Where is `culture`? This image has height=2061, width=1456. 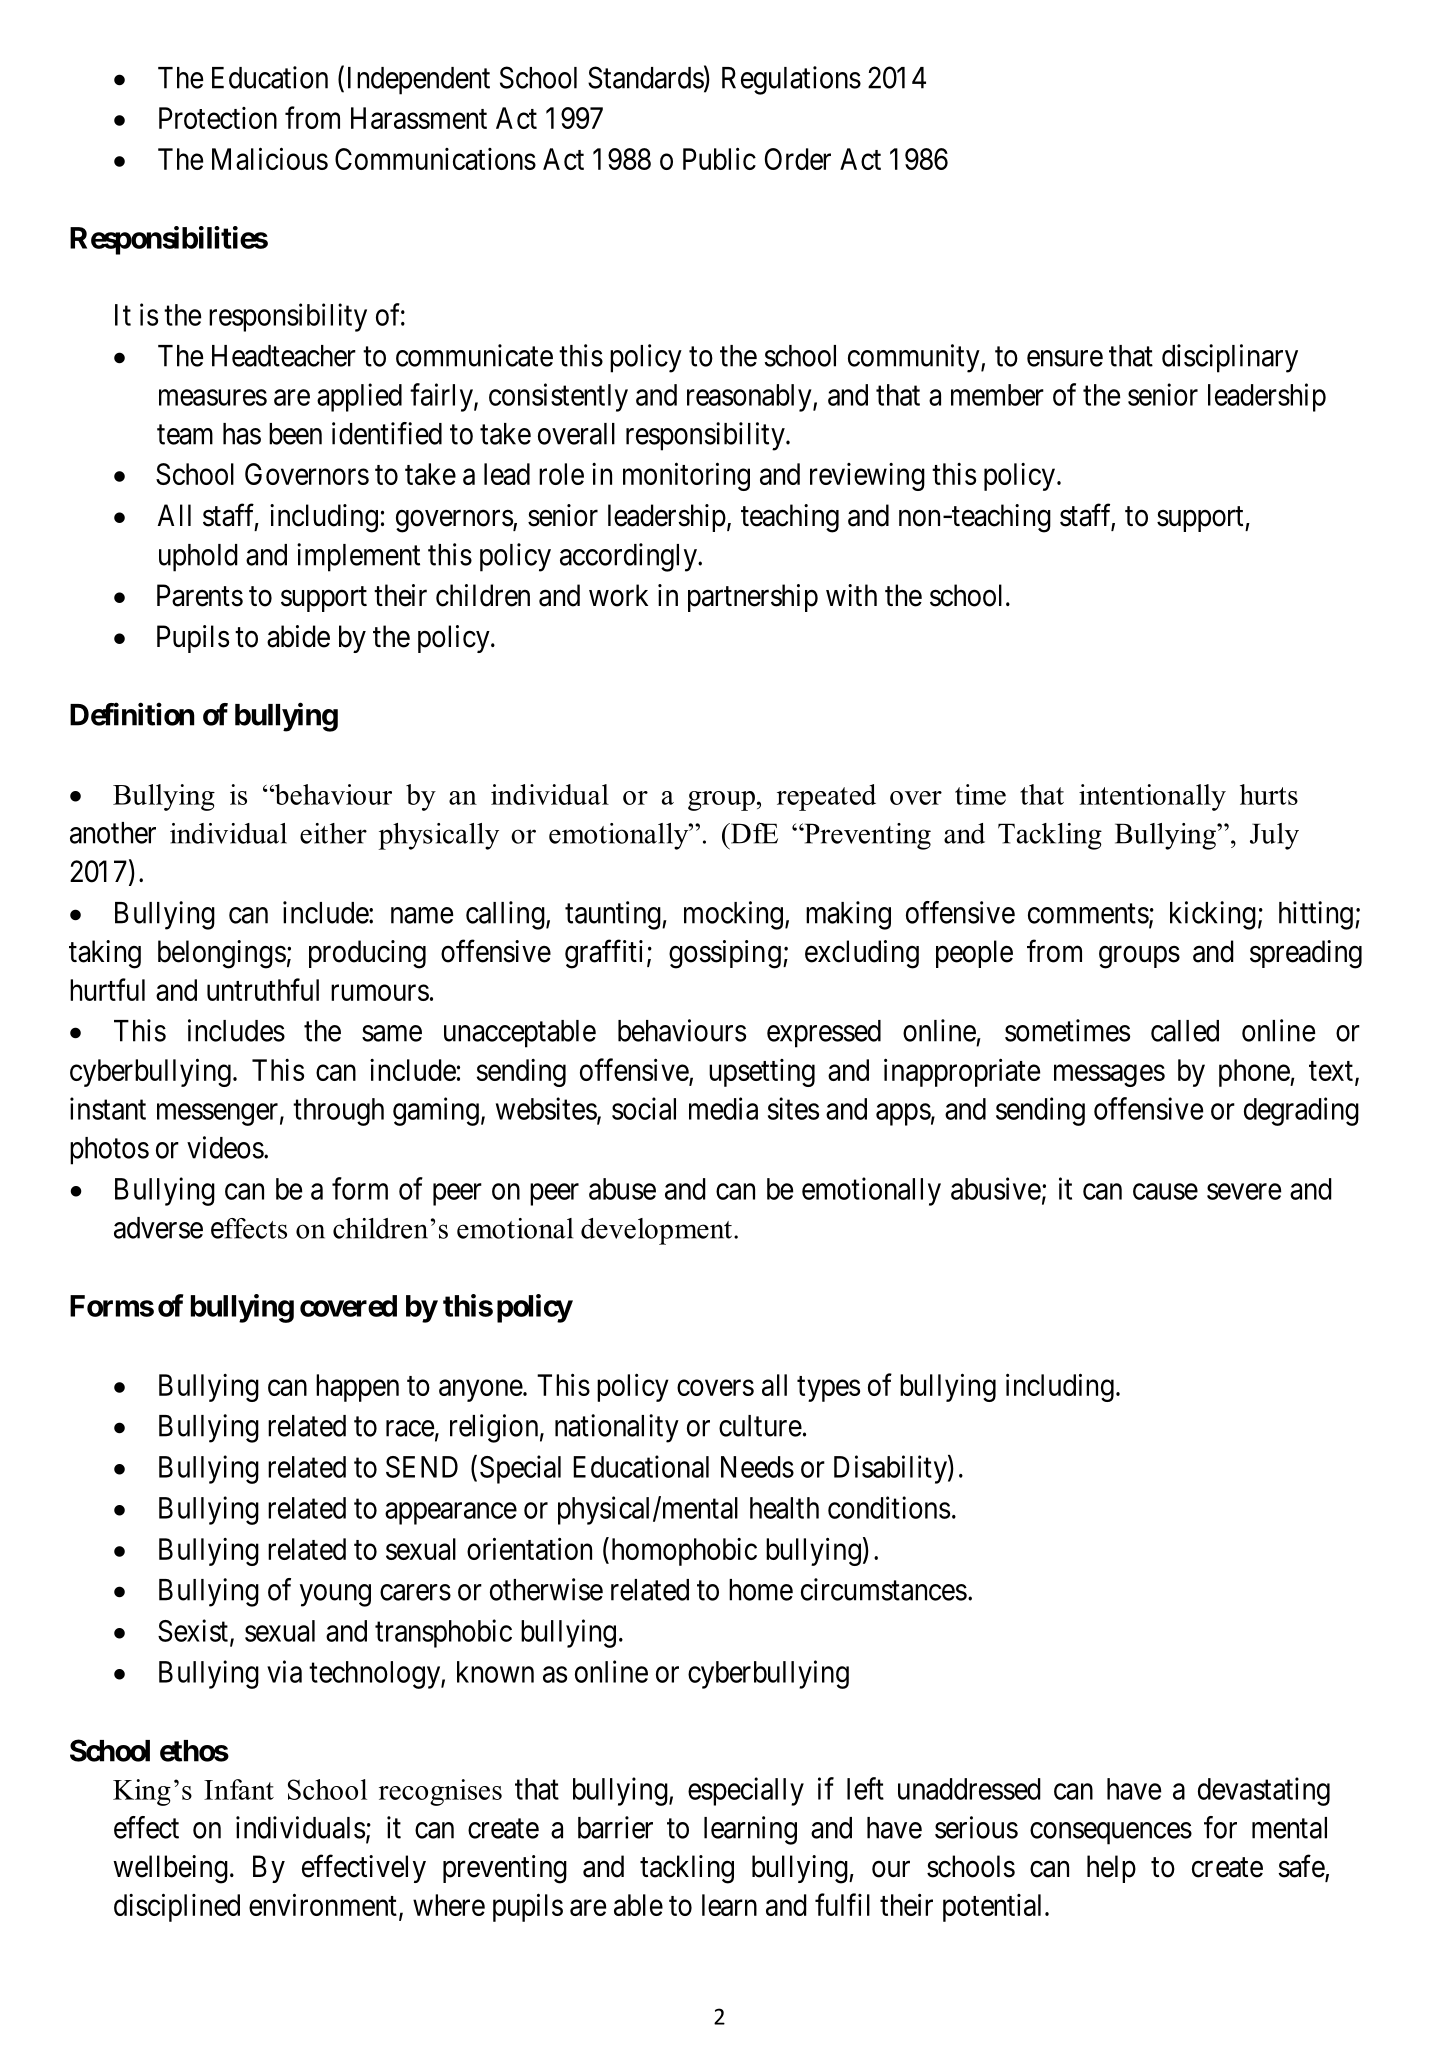
culture is located at coordinates (760, 1426).
